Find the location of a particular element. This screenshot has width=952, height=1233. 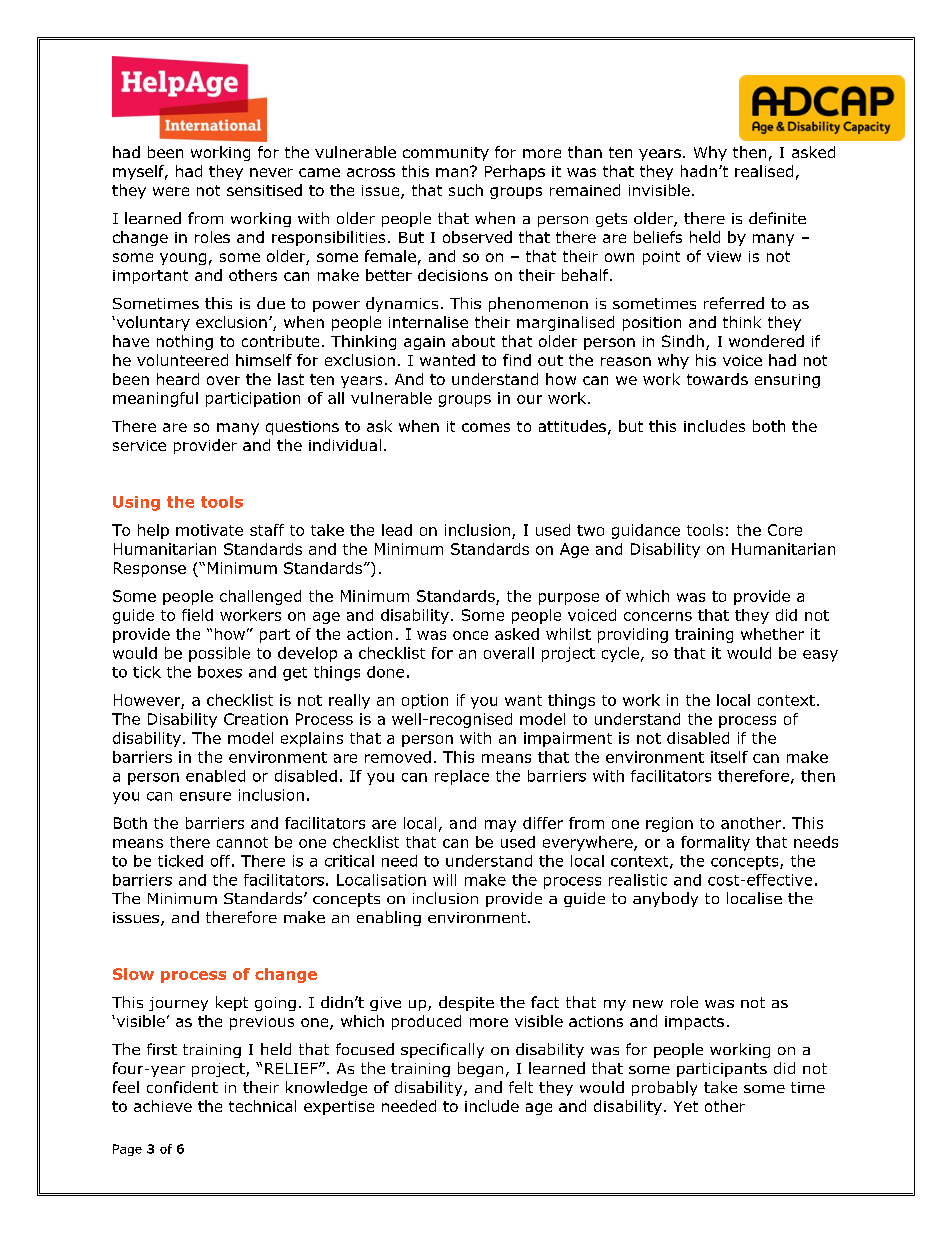

ensure is located at coordinates (205, 796).
